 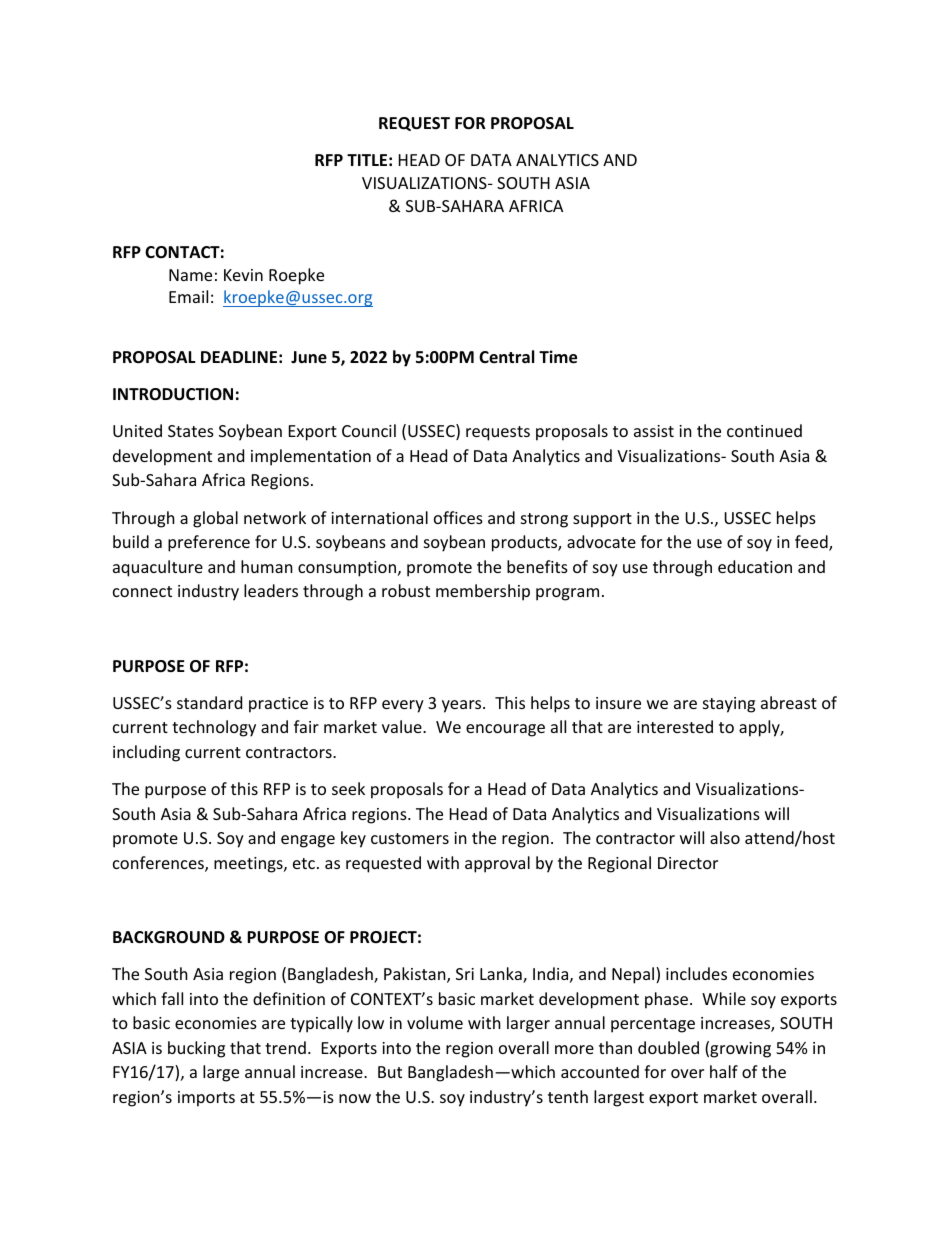 I want to click on also, so click(x=725, y=837).
